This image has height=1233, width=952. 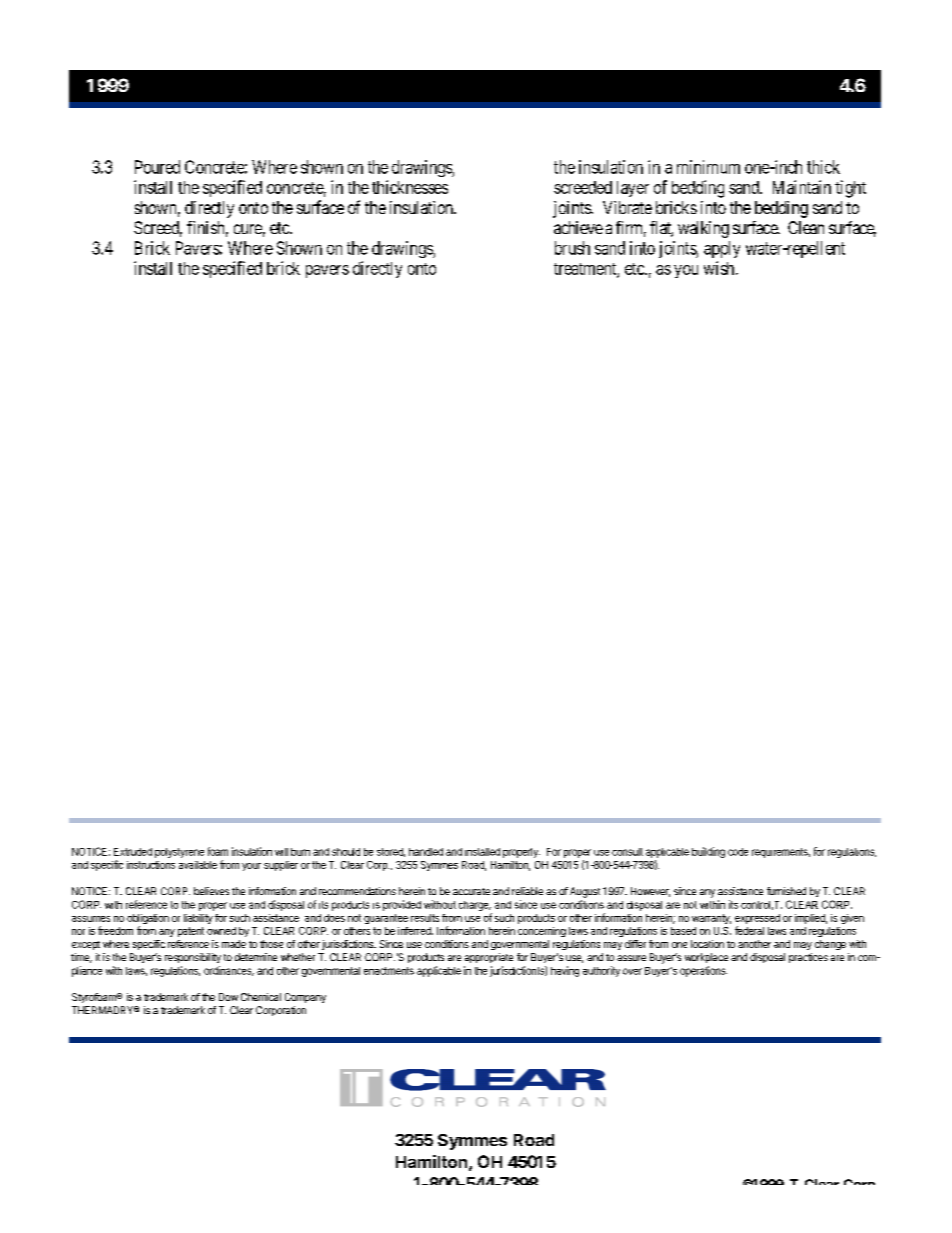 What do you see at coordinates (193, 958) in the image?
I see `responsibility` at bounding box center [193, 958].
